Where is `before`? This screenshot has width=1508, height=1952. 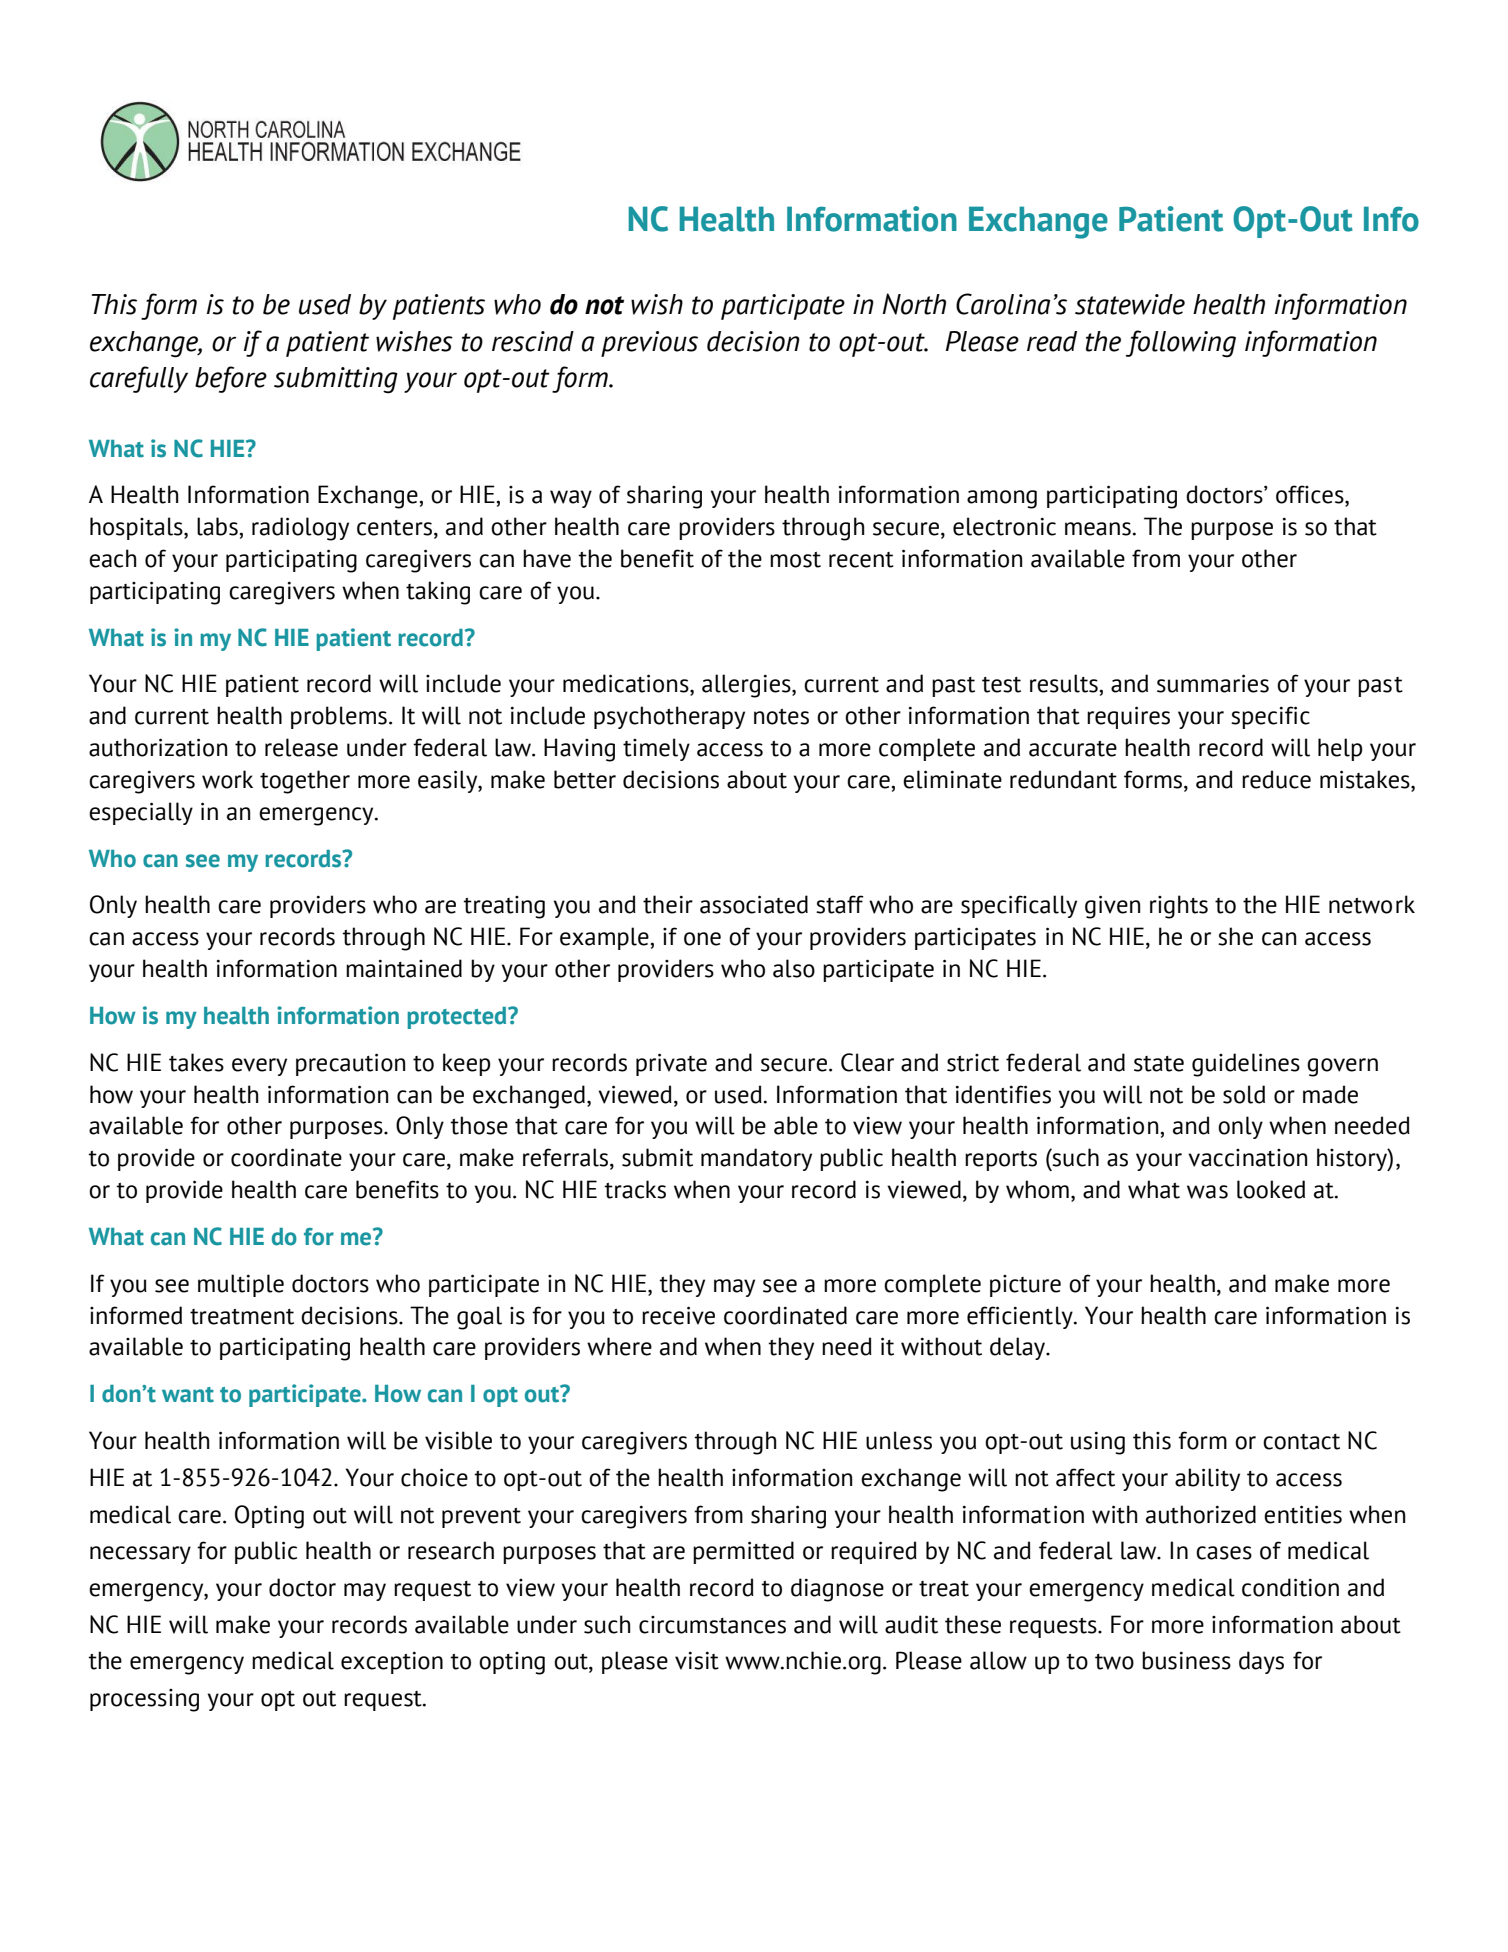 before is located at coordinates (231, 379).
